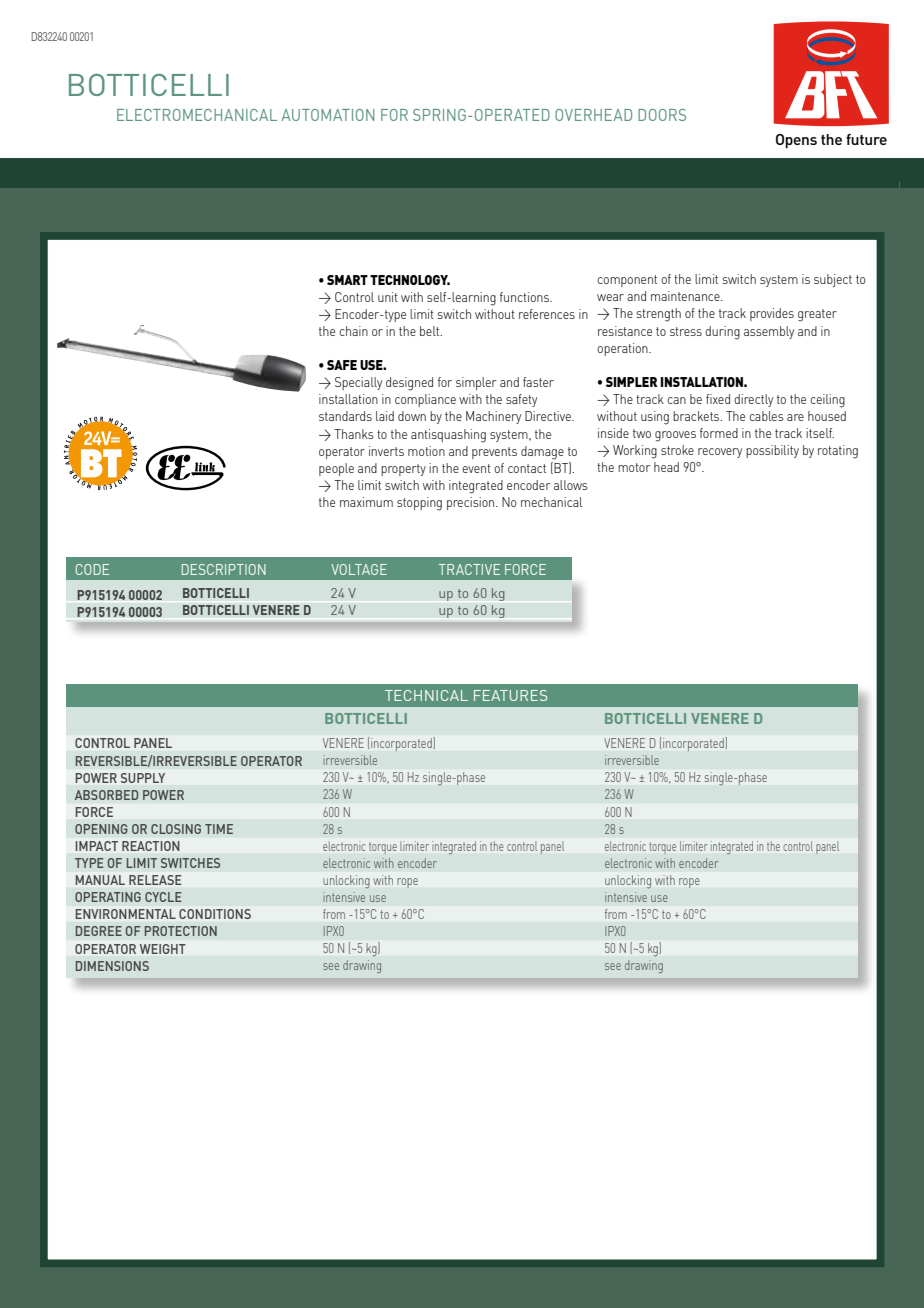  Describe the element at coordinates (328, 115) in the screenshot. I see `AUTOMATION` at that location.
